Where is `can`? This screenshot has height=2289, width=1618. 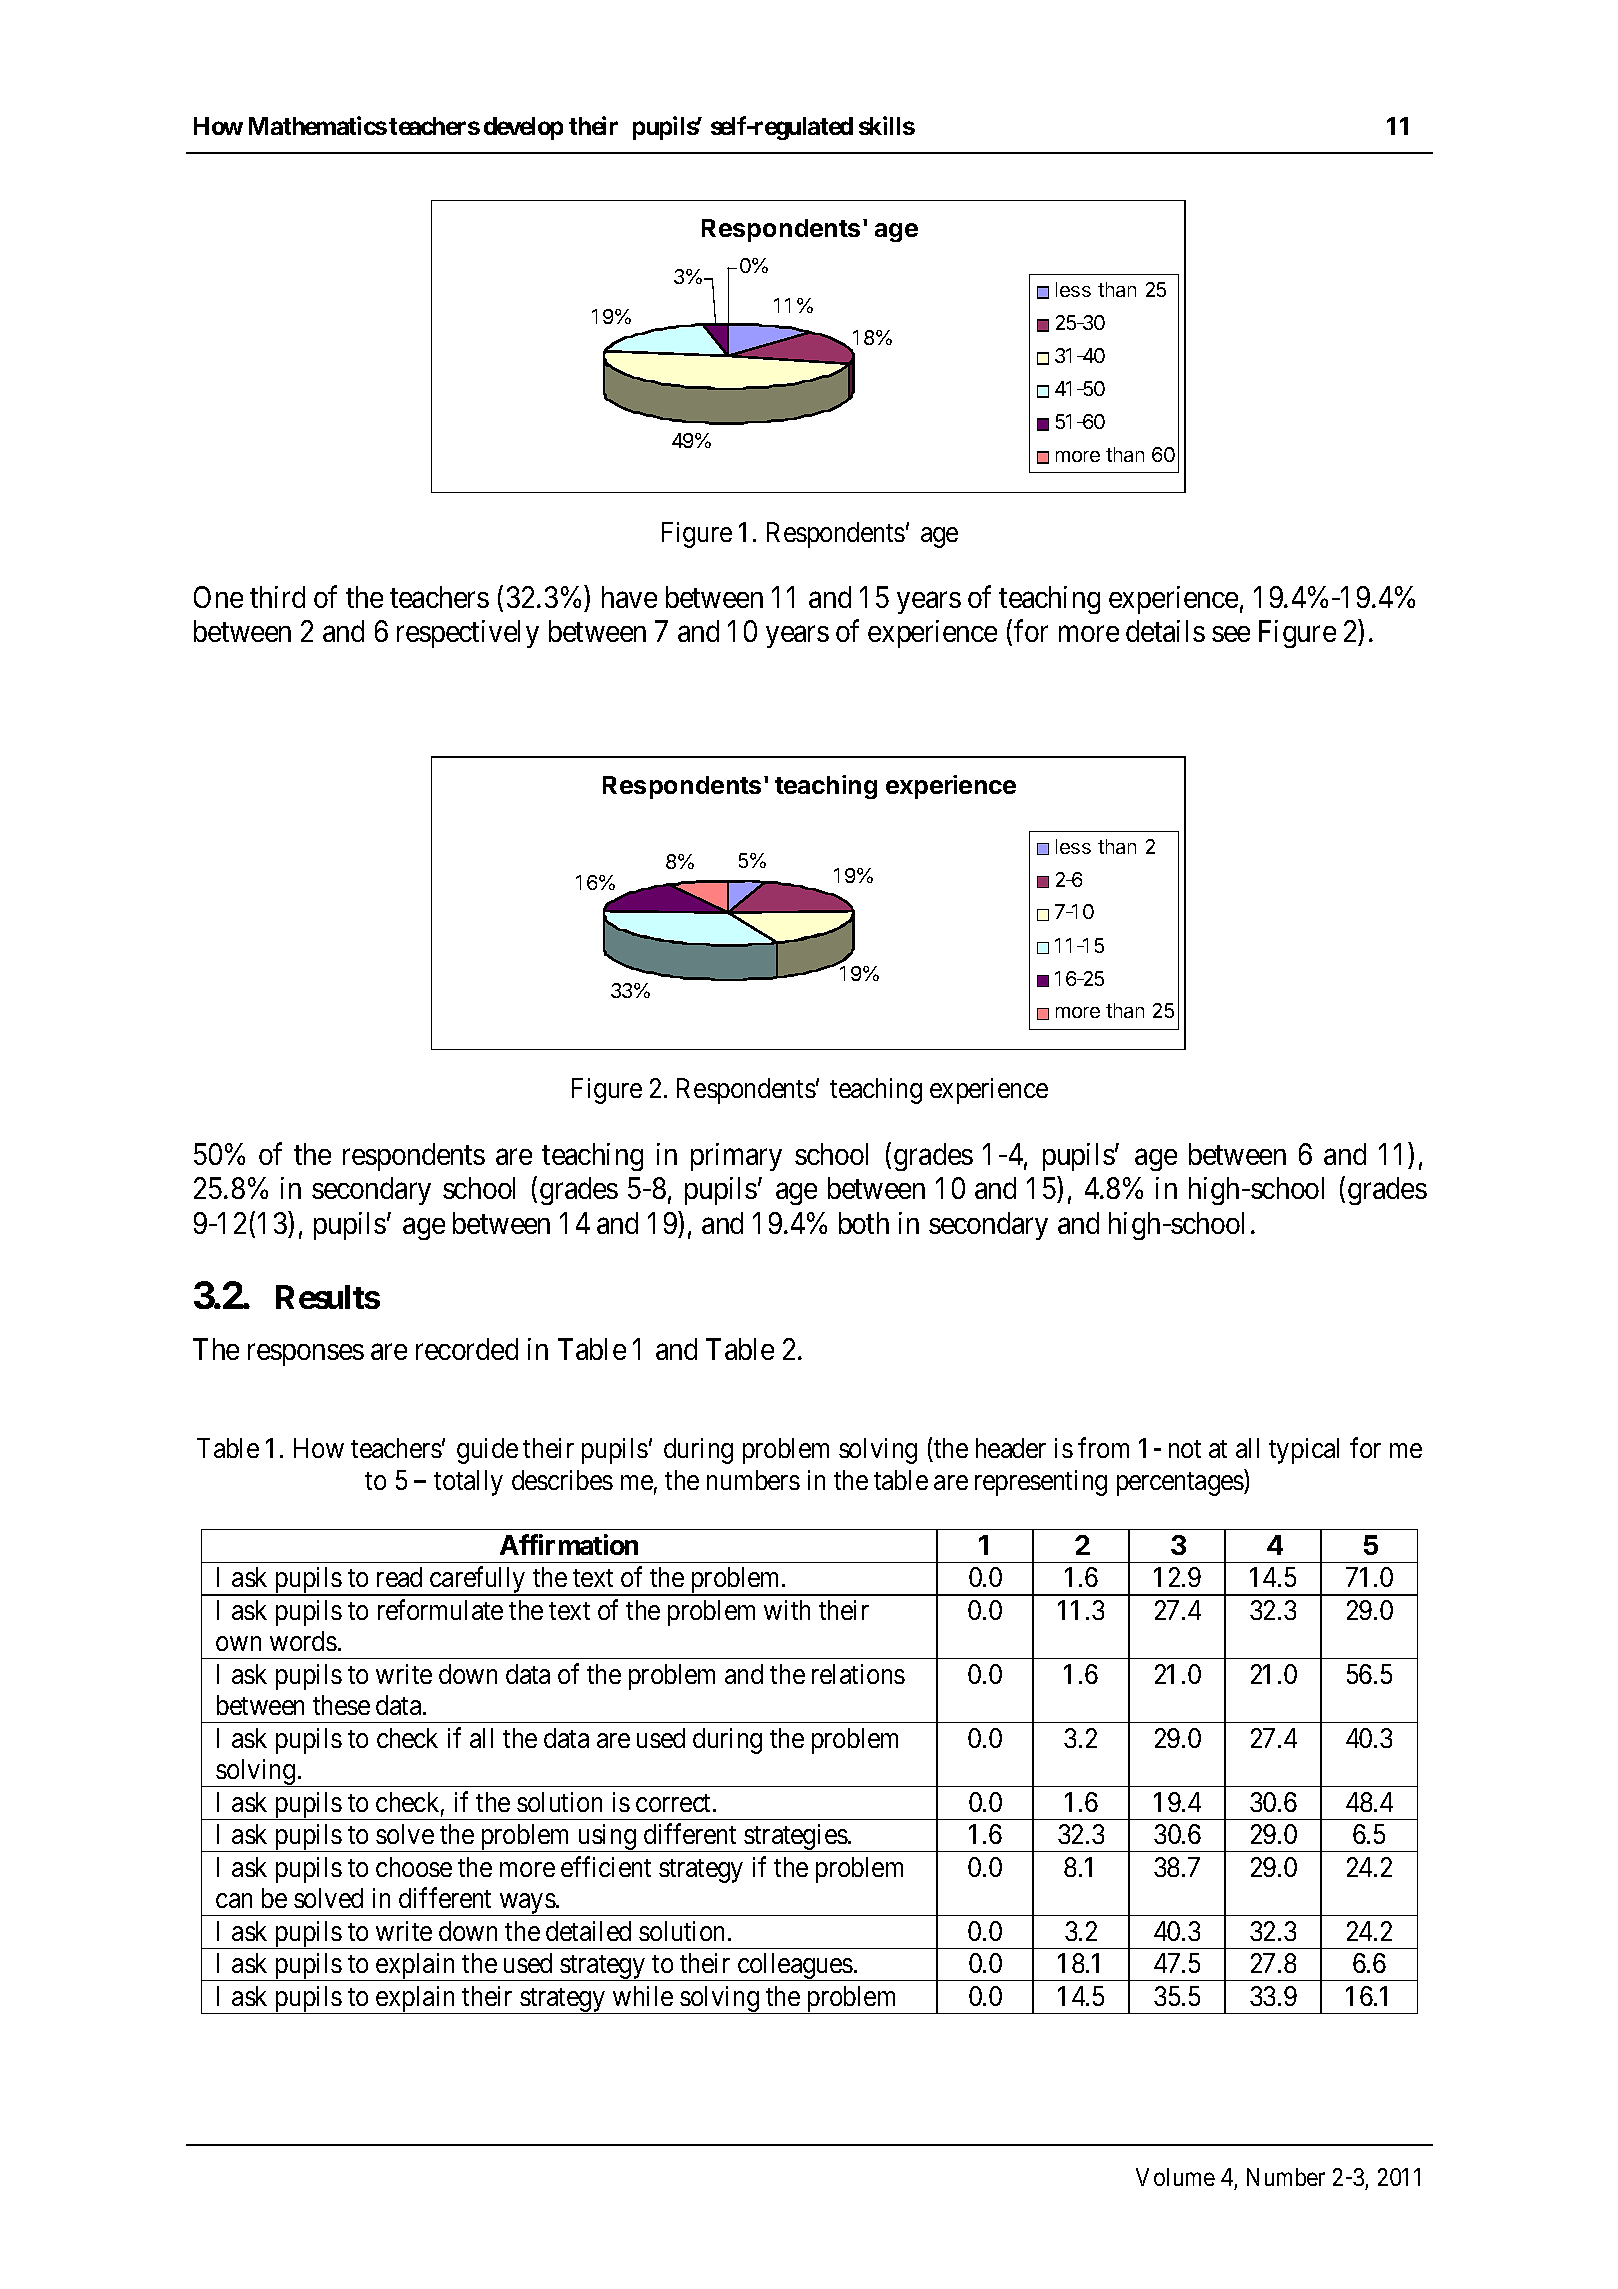 can is located at coordinates (234, 1901).
